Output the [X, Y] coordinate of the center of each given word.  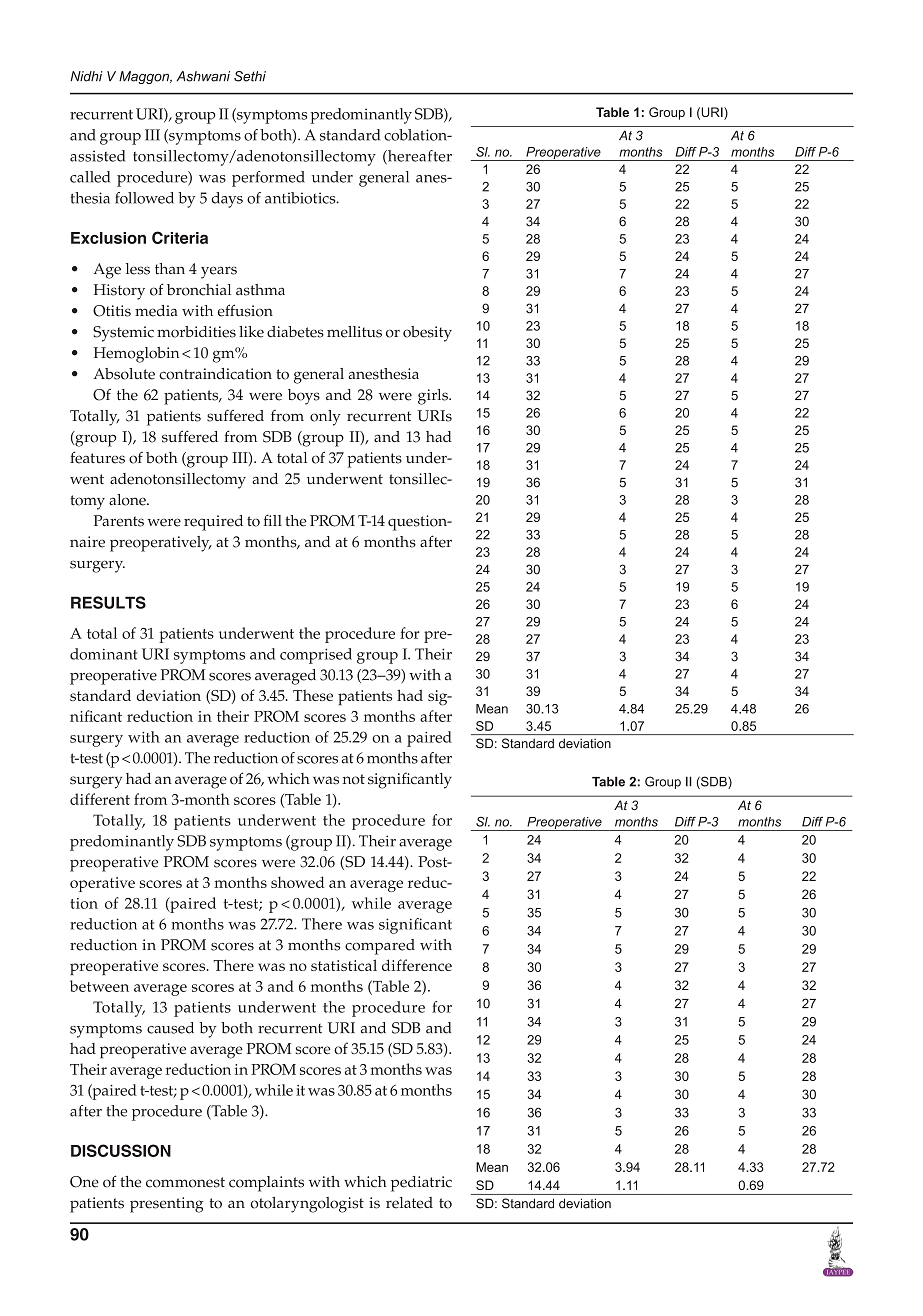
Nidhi [86, 76]
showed [298, 882]
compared [380, 947]
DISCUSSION [121, 1150]
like [251, 332]
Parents [119, 521]
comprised [316, 656]
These [313, 695]
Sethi [250, 76]
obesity [427, 334]
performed [268, 179]
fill [272, 520]
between [99, 986]
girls [434, 397]
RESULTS [108, 602]
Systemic [123, 334]
